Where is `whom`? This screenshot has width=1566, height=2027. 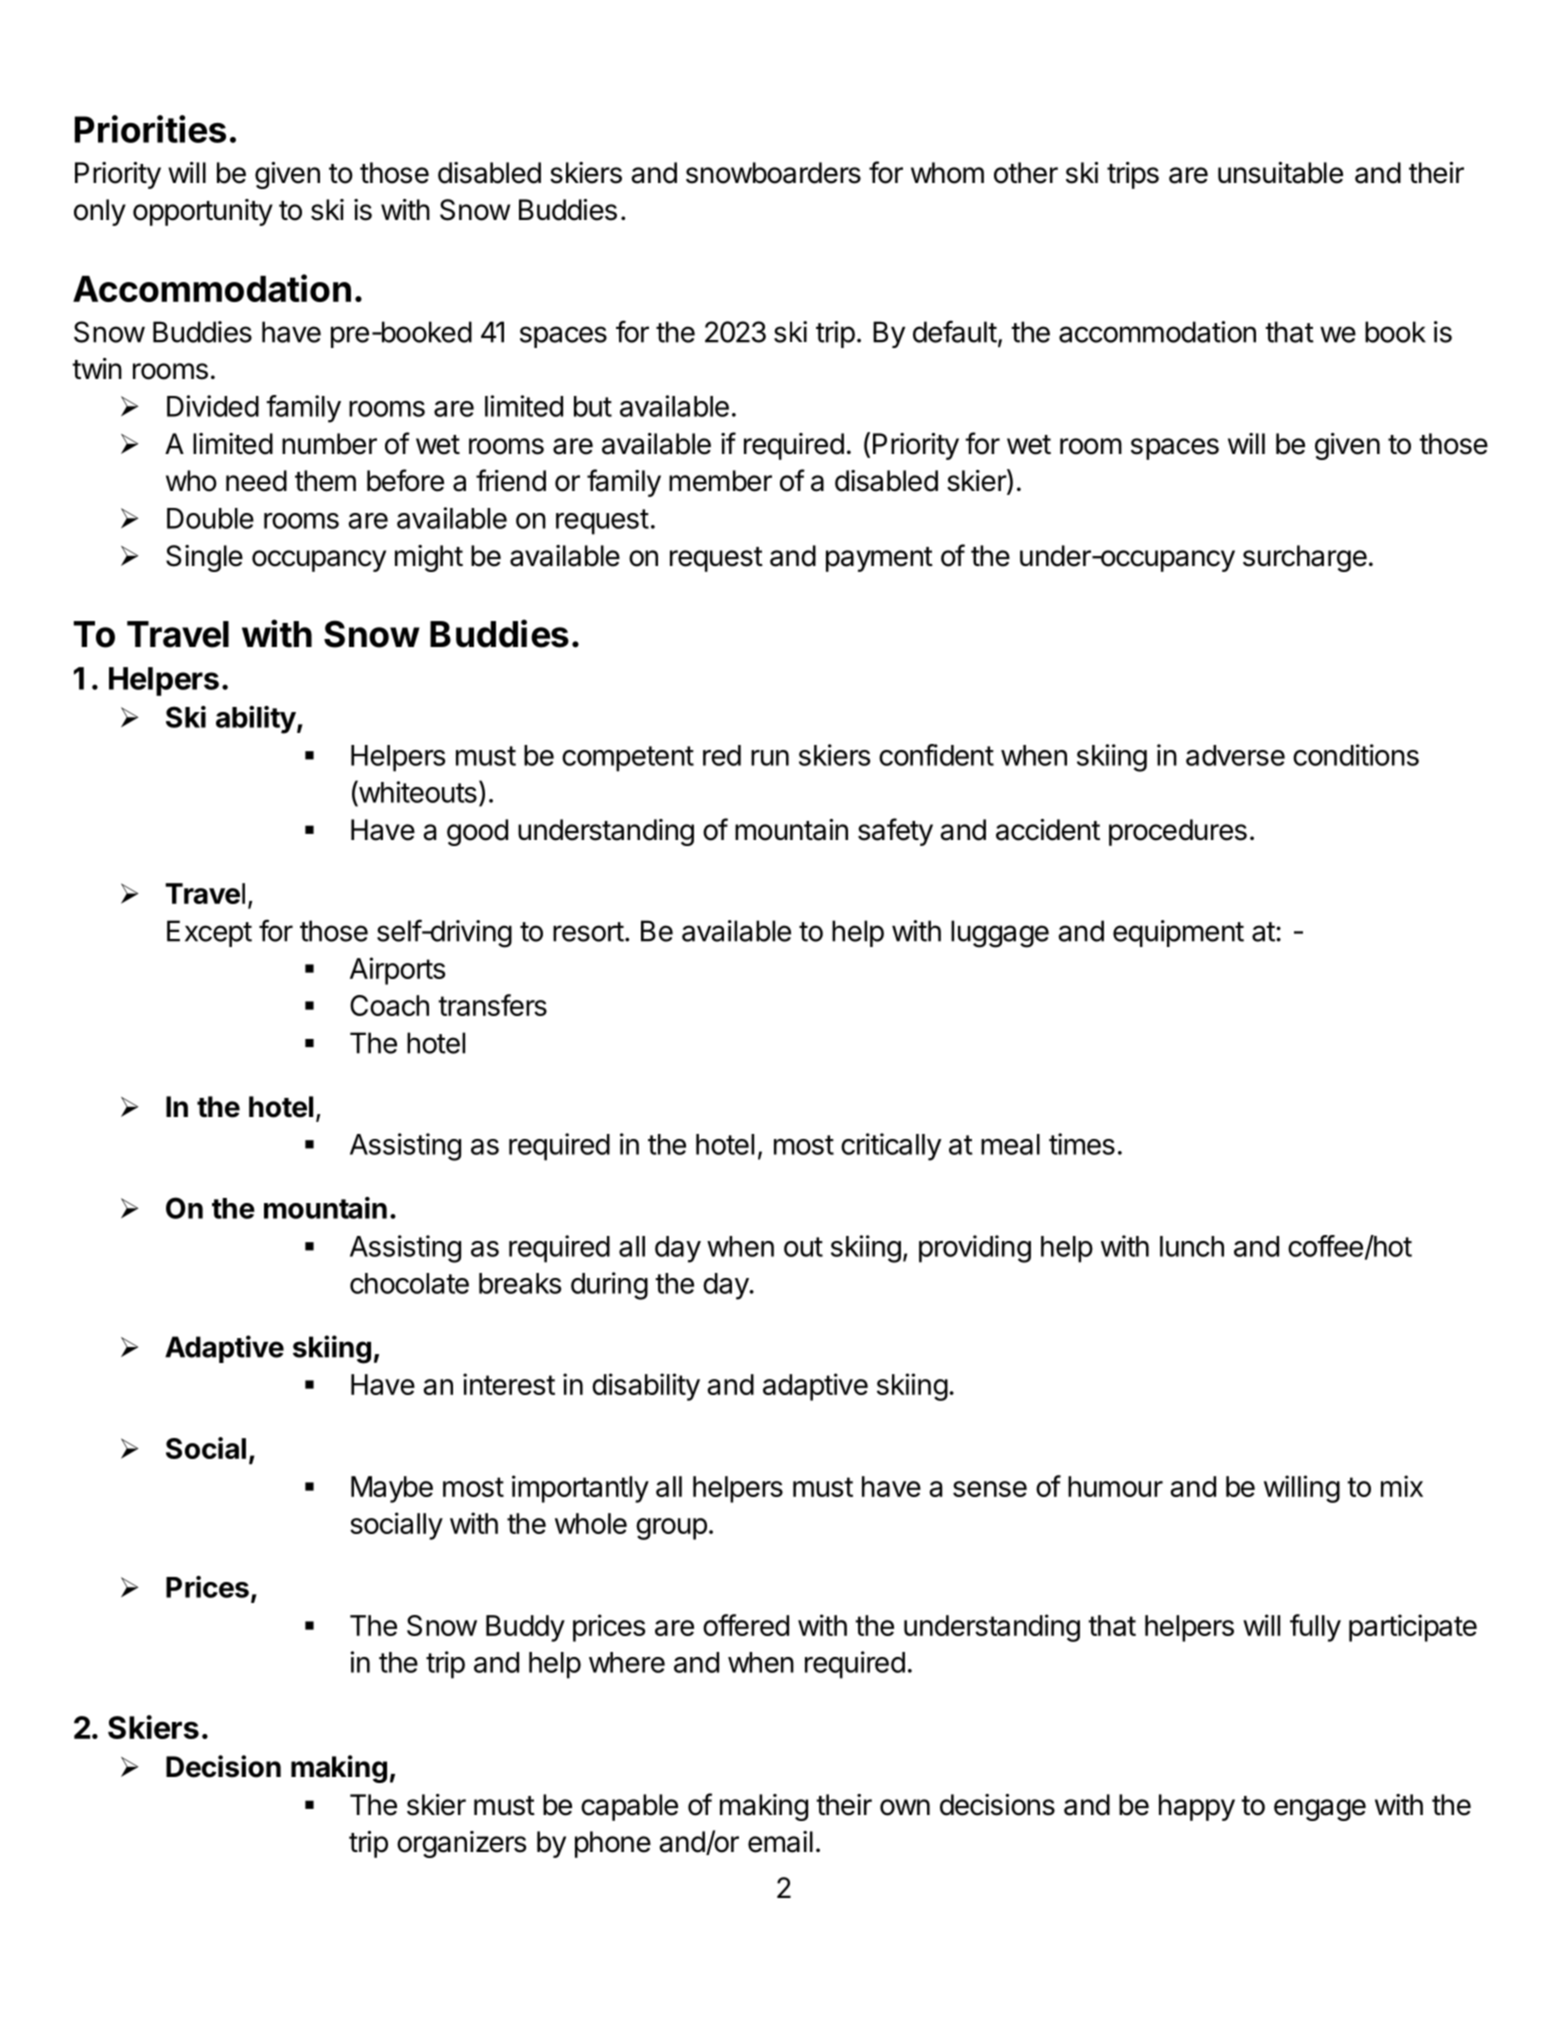
whom is located at coordinates (947, 173).
